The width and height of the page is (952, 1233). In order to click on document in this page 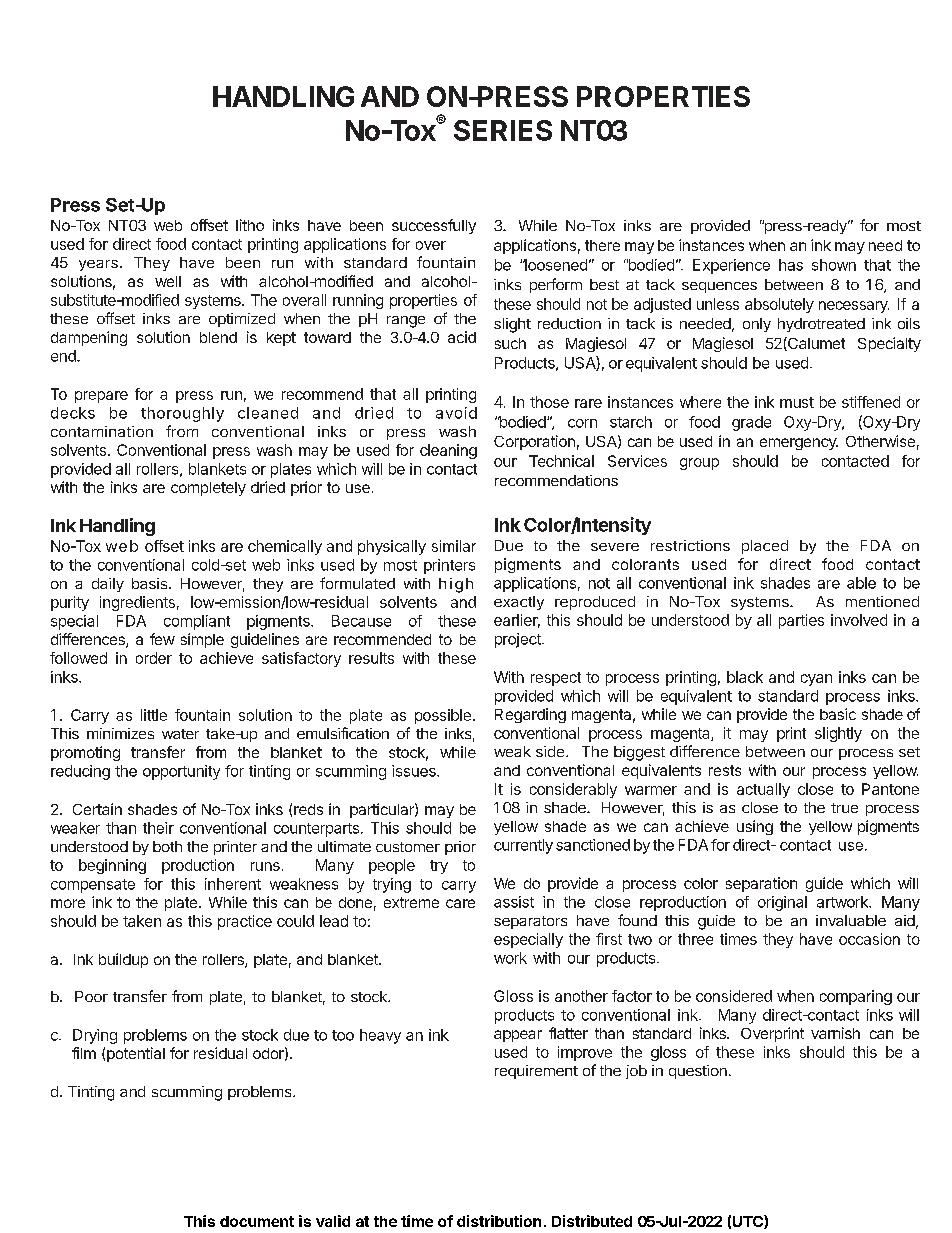, I will do `click(257, 1221)`.
